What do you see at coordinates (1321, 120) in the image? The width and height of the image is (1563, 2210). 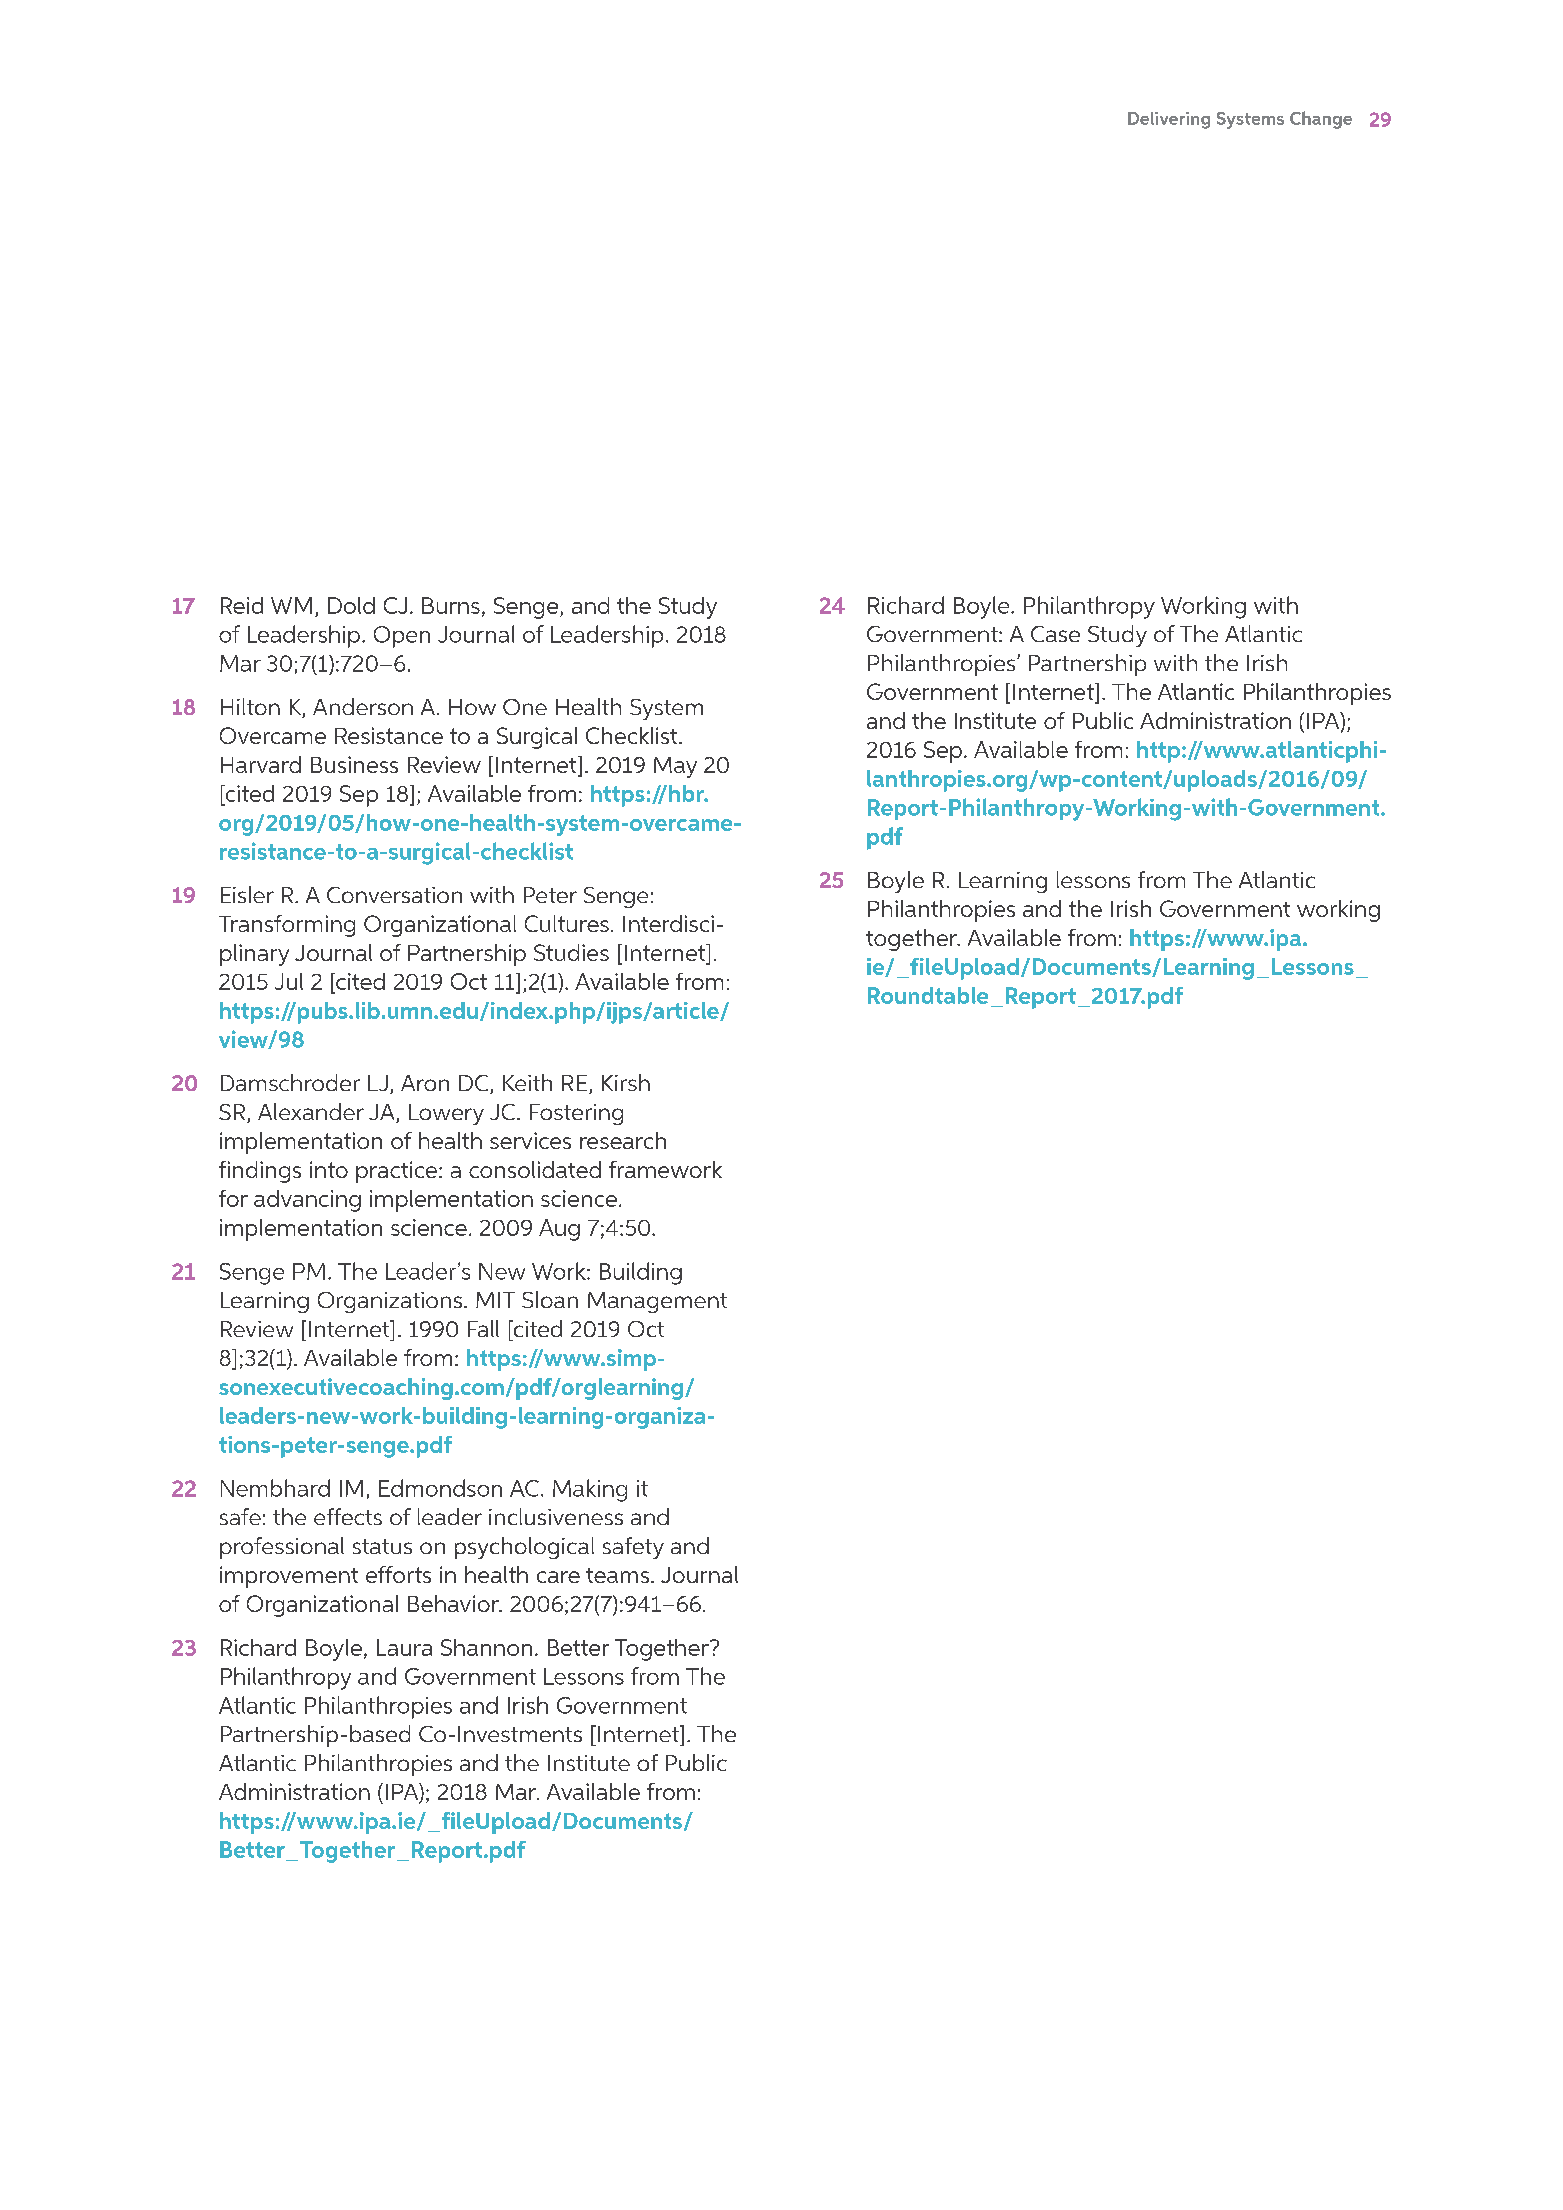 I see `Change` at bounding box center [1321, 120].
